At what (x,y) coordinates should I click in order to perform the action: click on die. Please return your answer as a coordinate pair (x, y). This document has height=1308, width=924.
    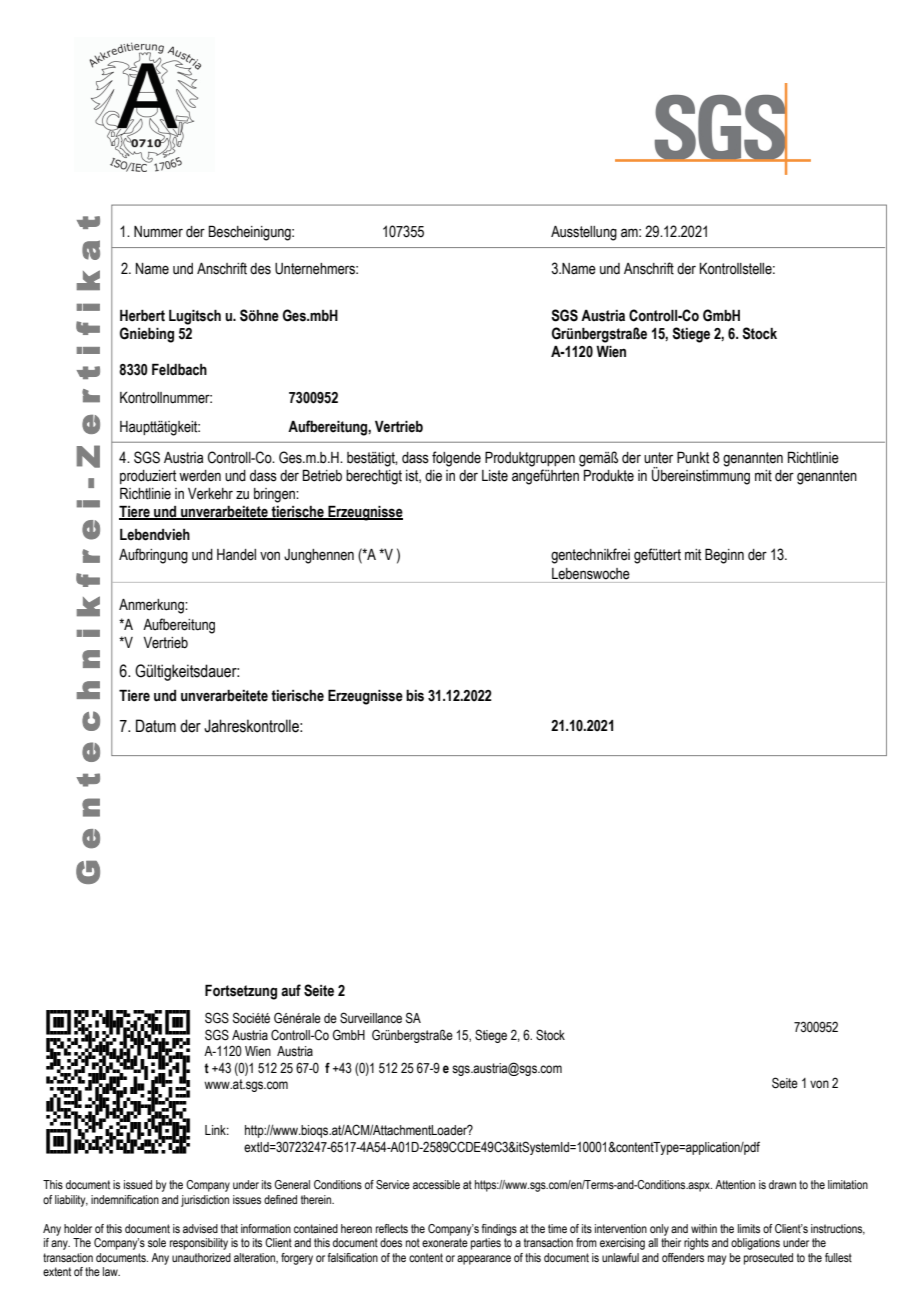
    Looking at the image, I should click on (433, 476).
